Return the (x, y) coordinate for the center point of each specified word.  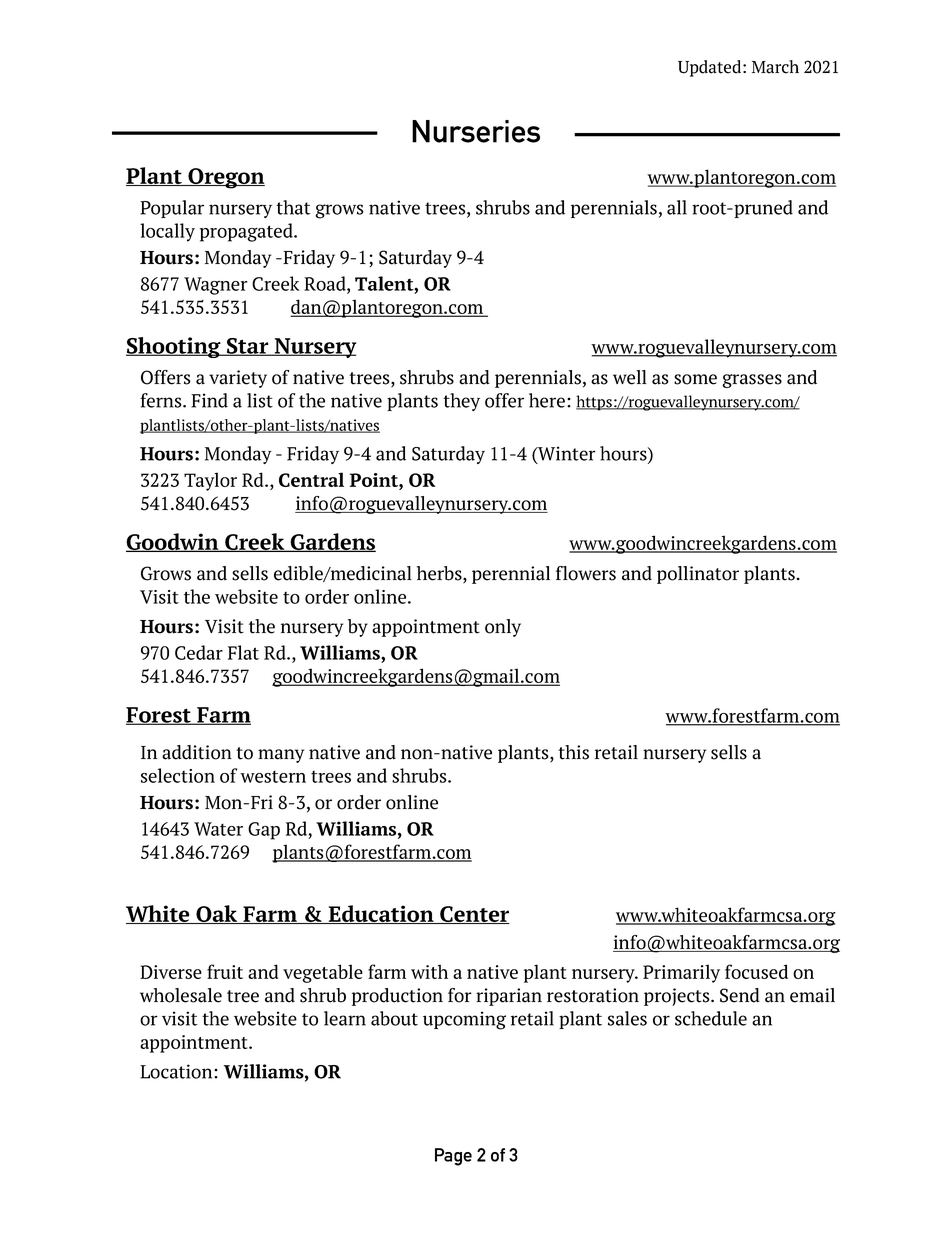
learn (345, 1018)
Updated (711, 68)
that (293, 207)
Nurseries (476, 131)
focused (756, 971)
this (573, 752)
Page (453, 1157)
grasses (752, 381)
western (273, 776)
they (461, 402)
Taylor (210, 481)
